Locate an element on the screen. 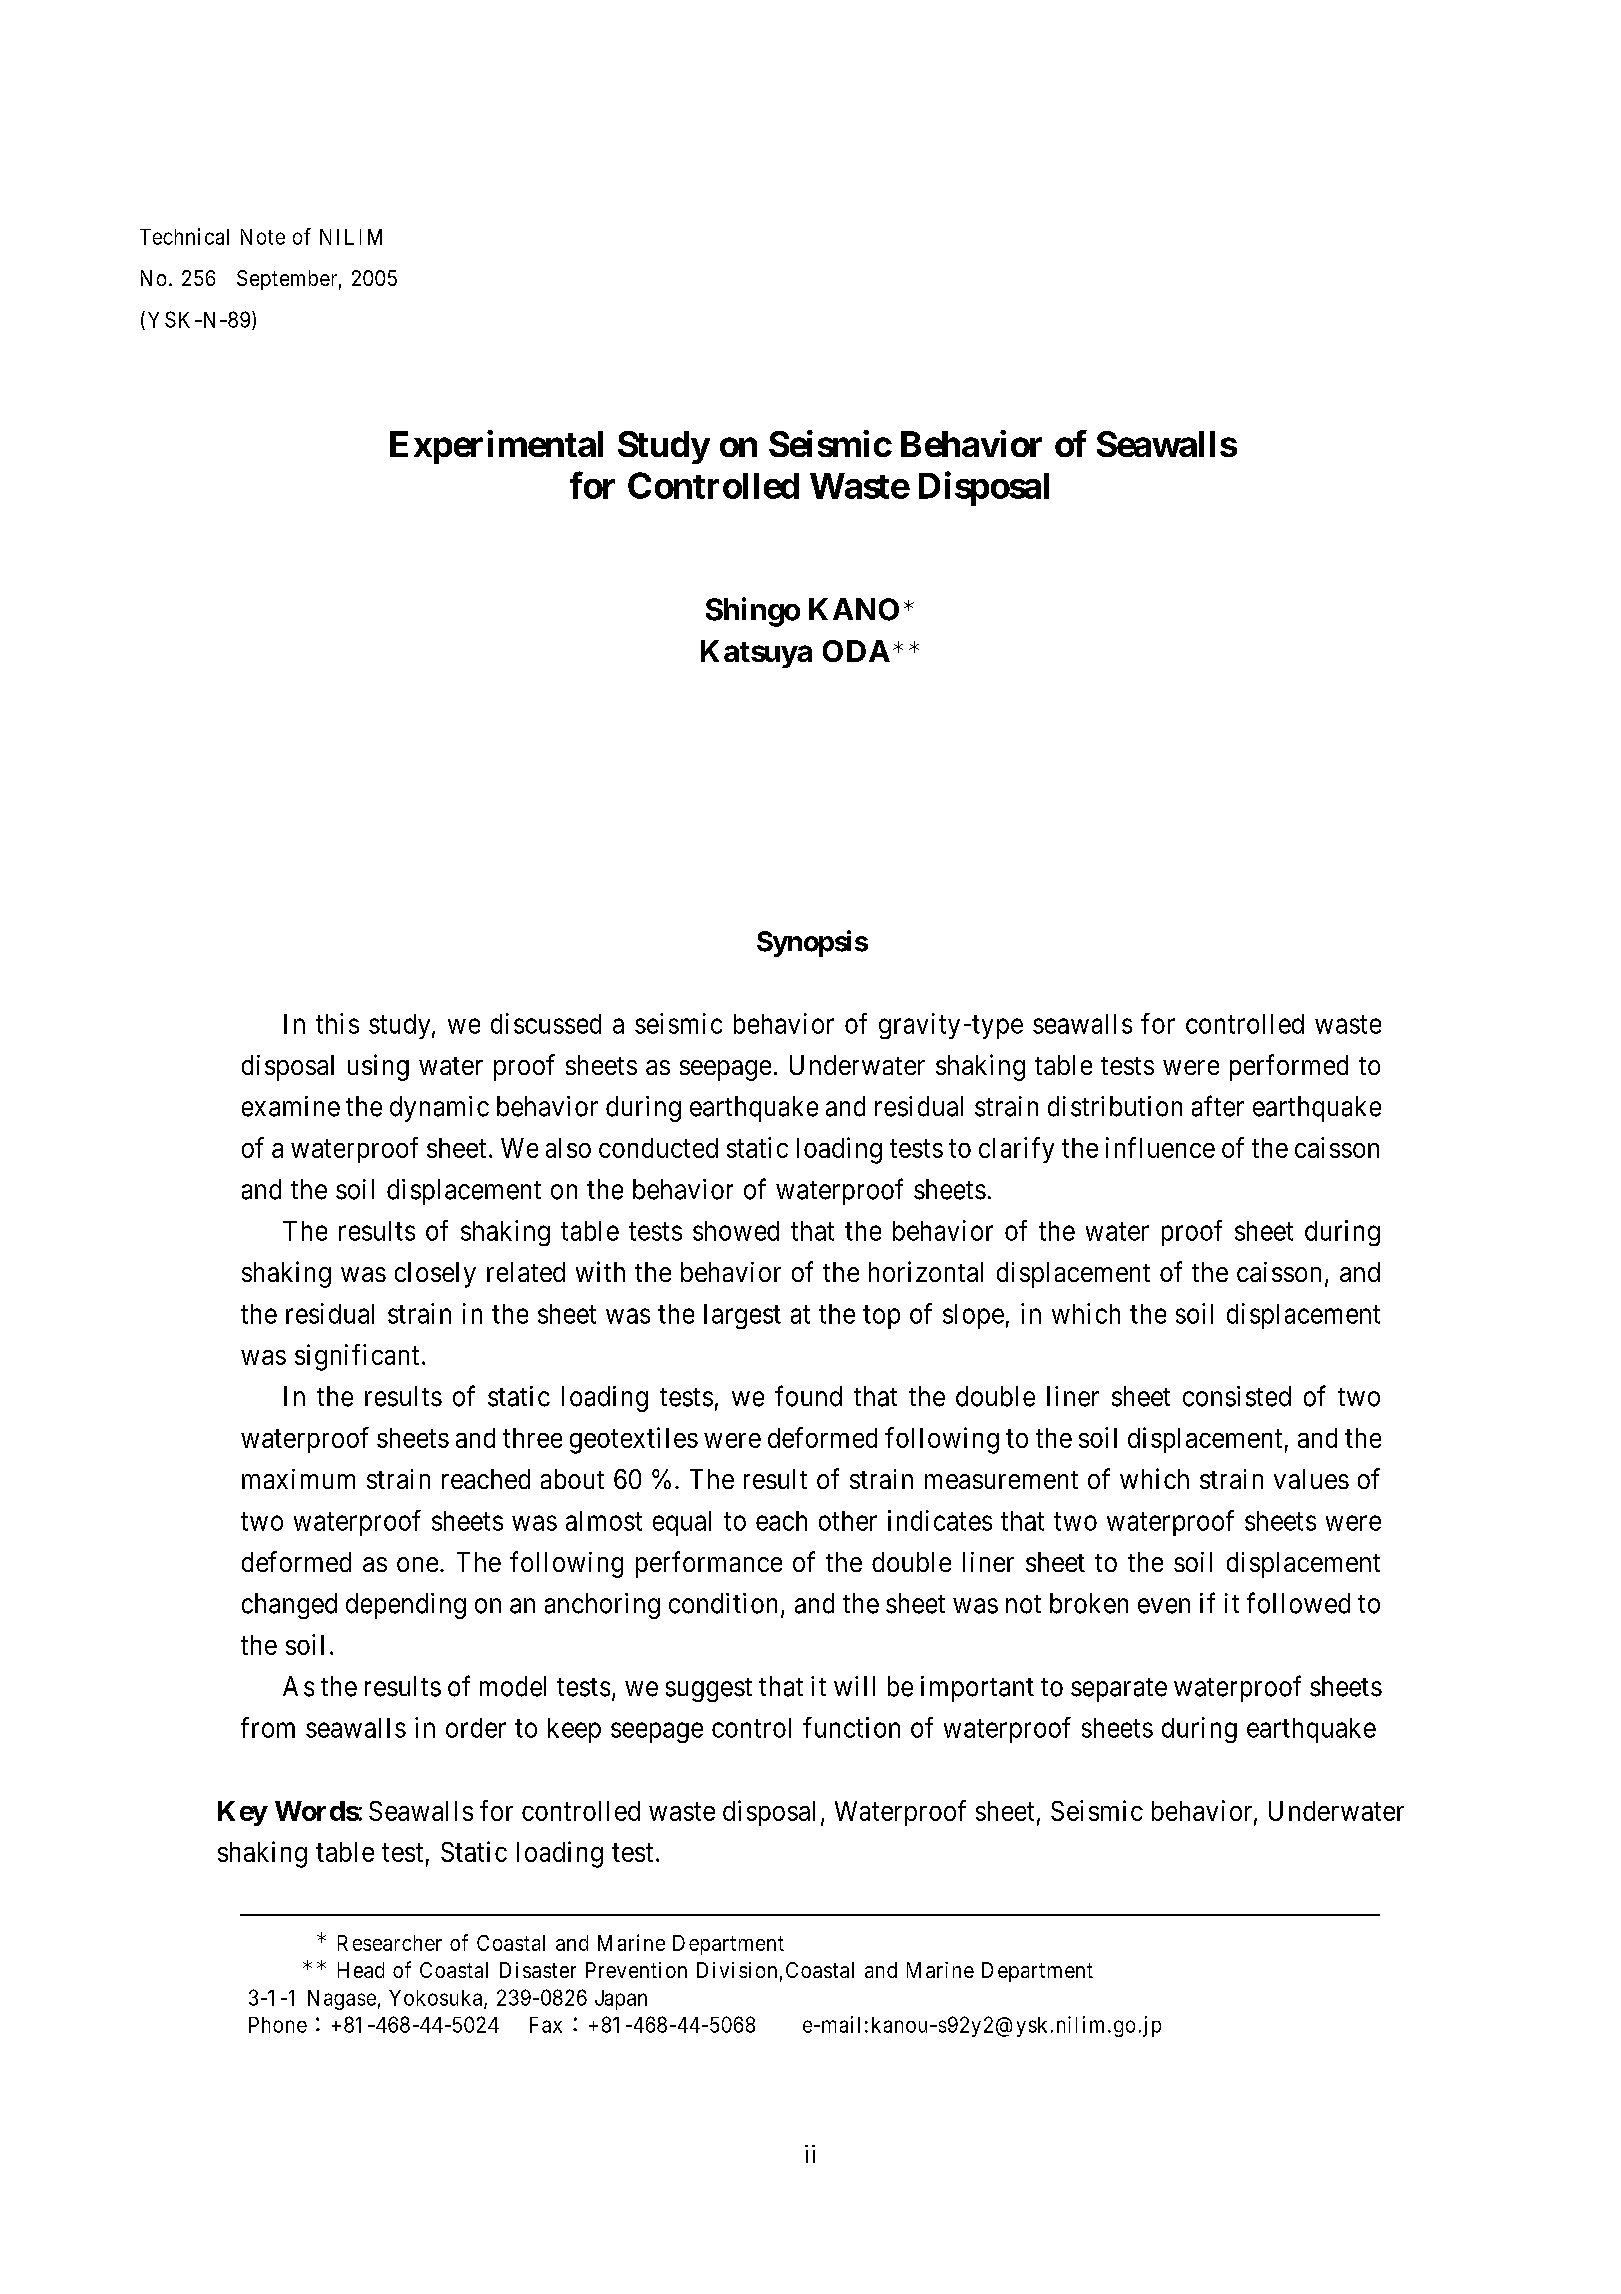 Image resolution: width=1621 pixels, height=2294 pixels. Technical is located at coordinates (184, 236).
